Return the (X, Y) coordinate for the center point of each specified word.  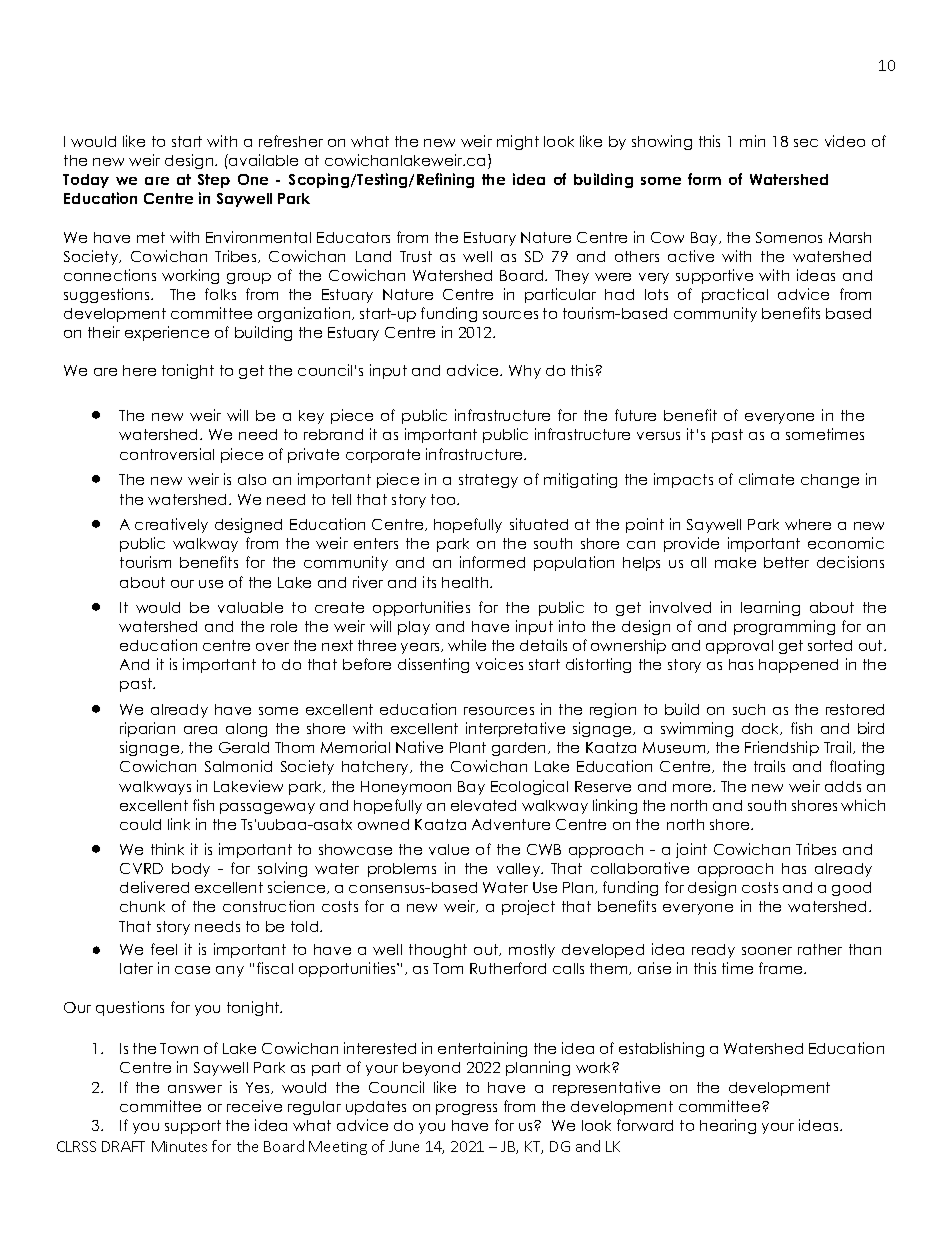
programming (784, 627)
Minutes (179, 1146)
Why (525, 372)
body (191, 870)
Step (214, 181)
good (851, 889)
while (467, 645)
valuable (250, 607)
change (830, 481)
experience (167, 333)
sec (806, 143)
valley (520, 870)
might (518, 142)
